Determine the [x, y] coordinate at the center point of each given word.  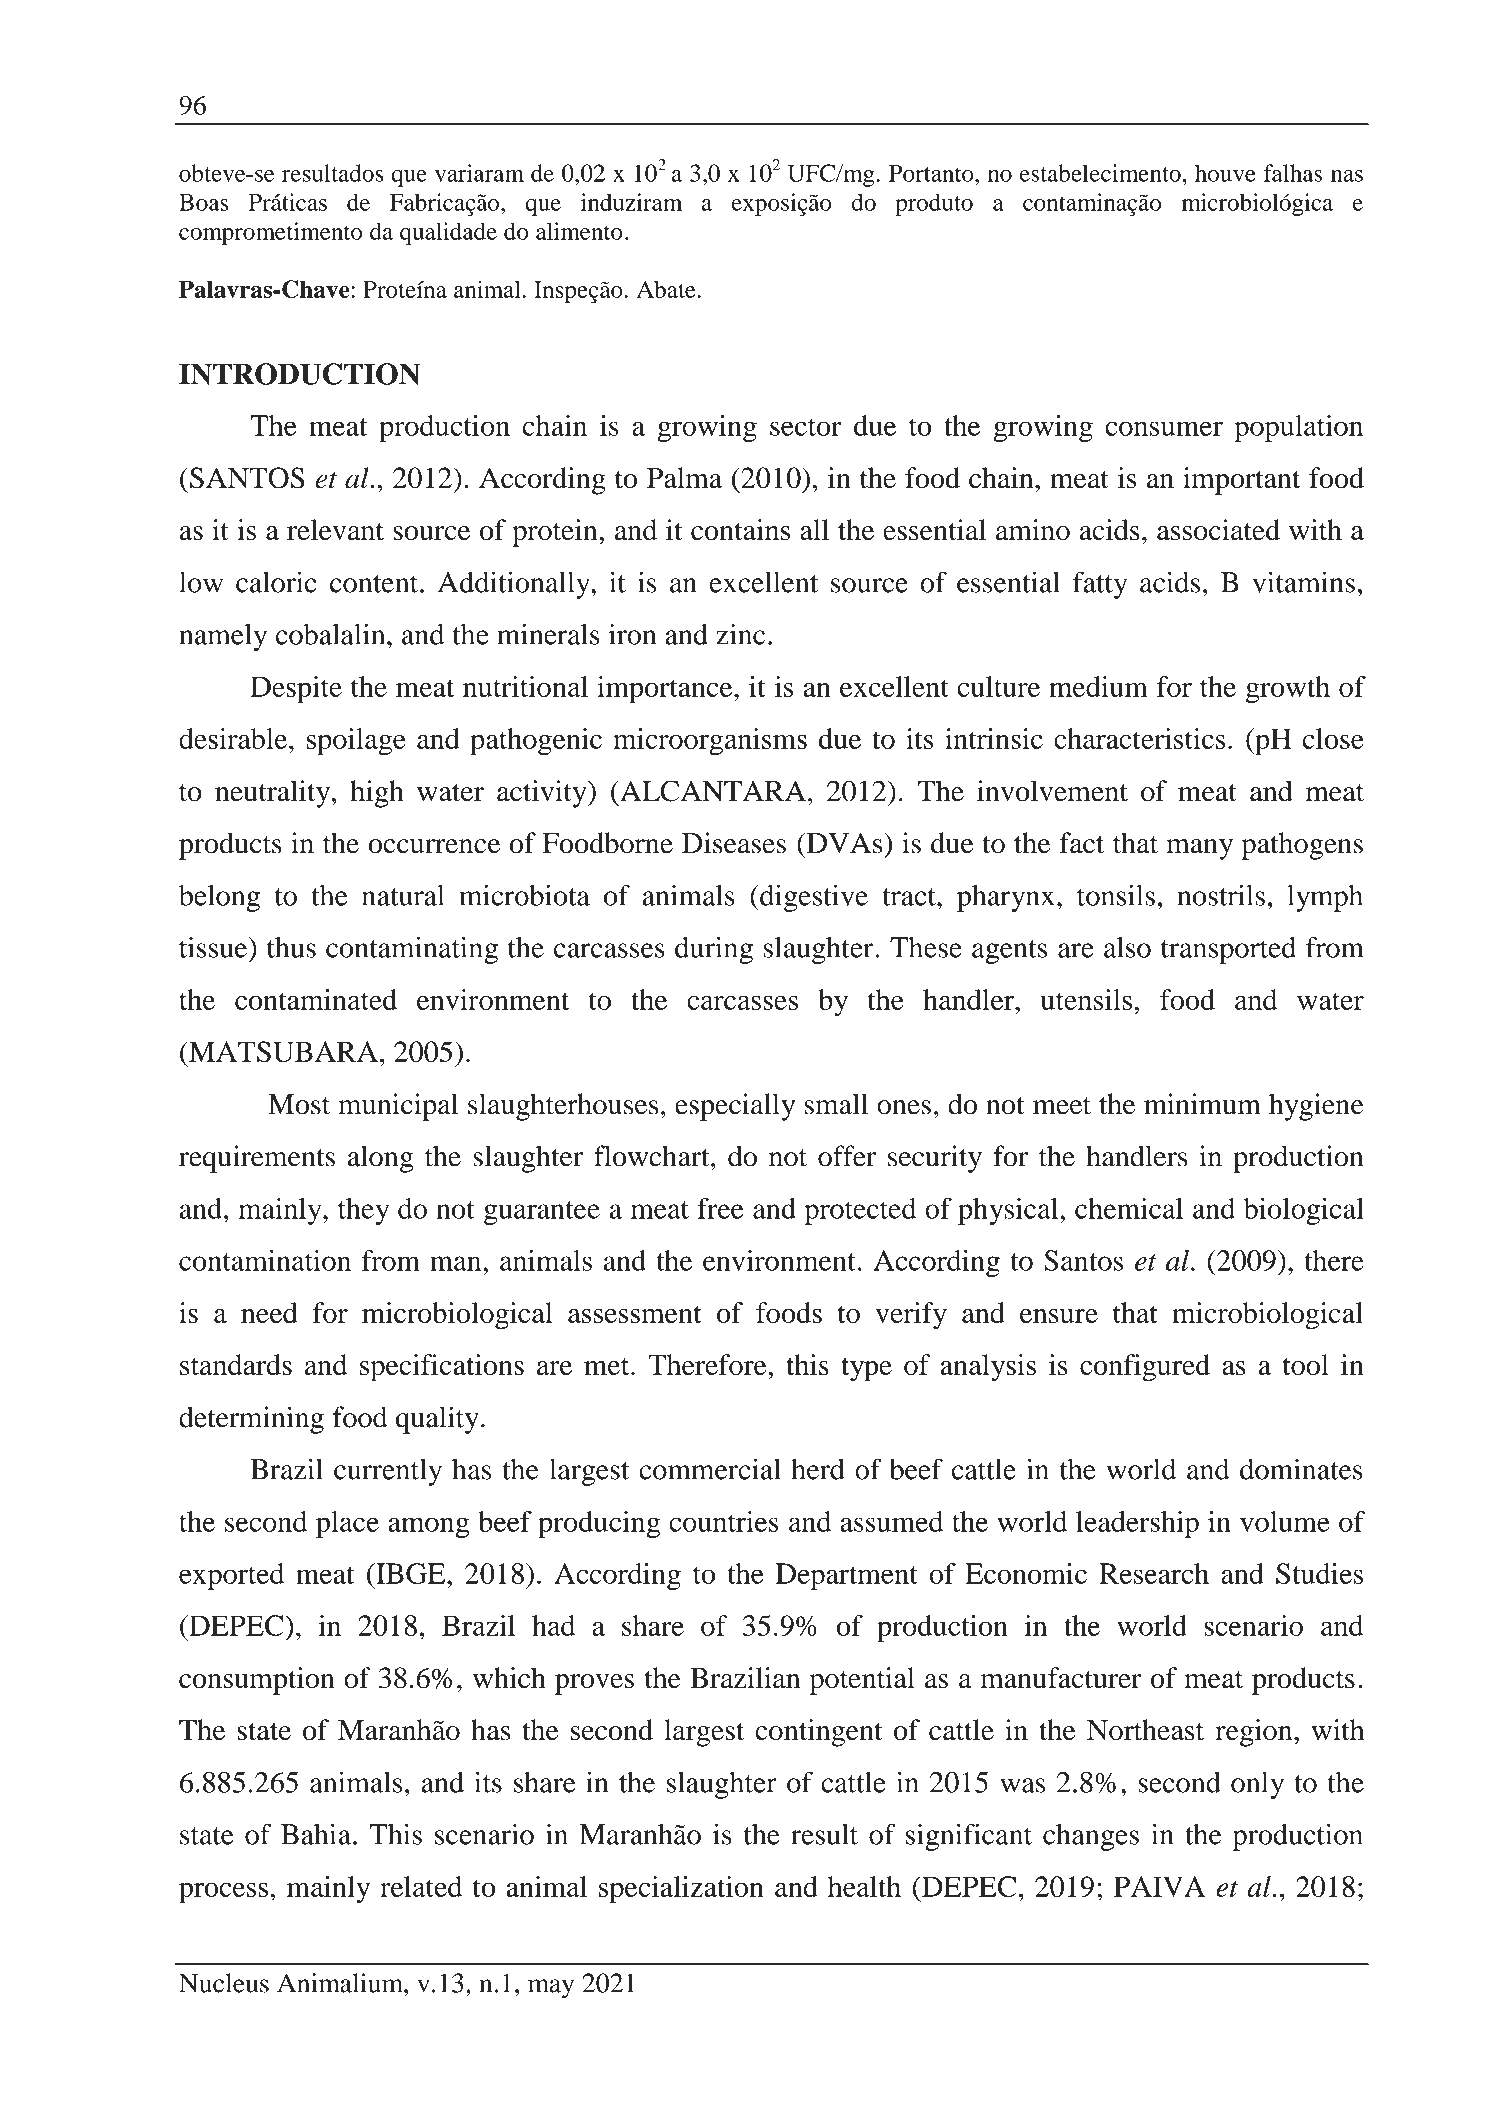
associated [1218, 530]
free [720, 1208]
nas [1347, 176]
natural [403, 895]
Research [1154, 1573]
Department [847, 1576]
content [375, 584]
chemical [1129, 1208]
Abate [667, 289]
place [347, 1524]
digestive [813, 898]
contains [740, 530]
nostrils [1221, 895]
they [363, 1211]
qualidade [448, 233]
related [421, 1886]
